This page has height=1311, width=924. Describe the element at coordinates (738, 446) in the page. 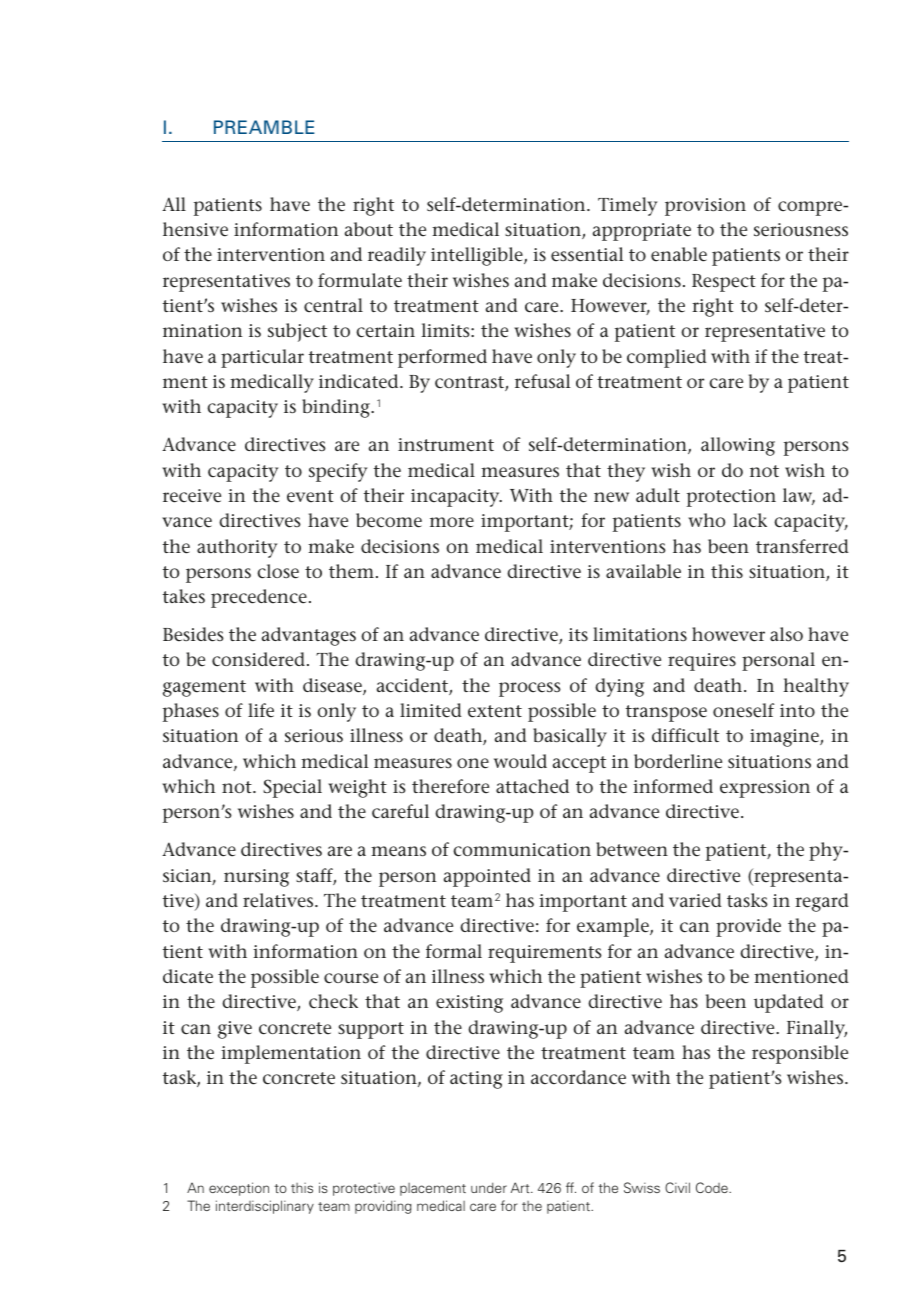

I see `allowing` at that location.
